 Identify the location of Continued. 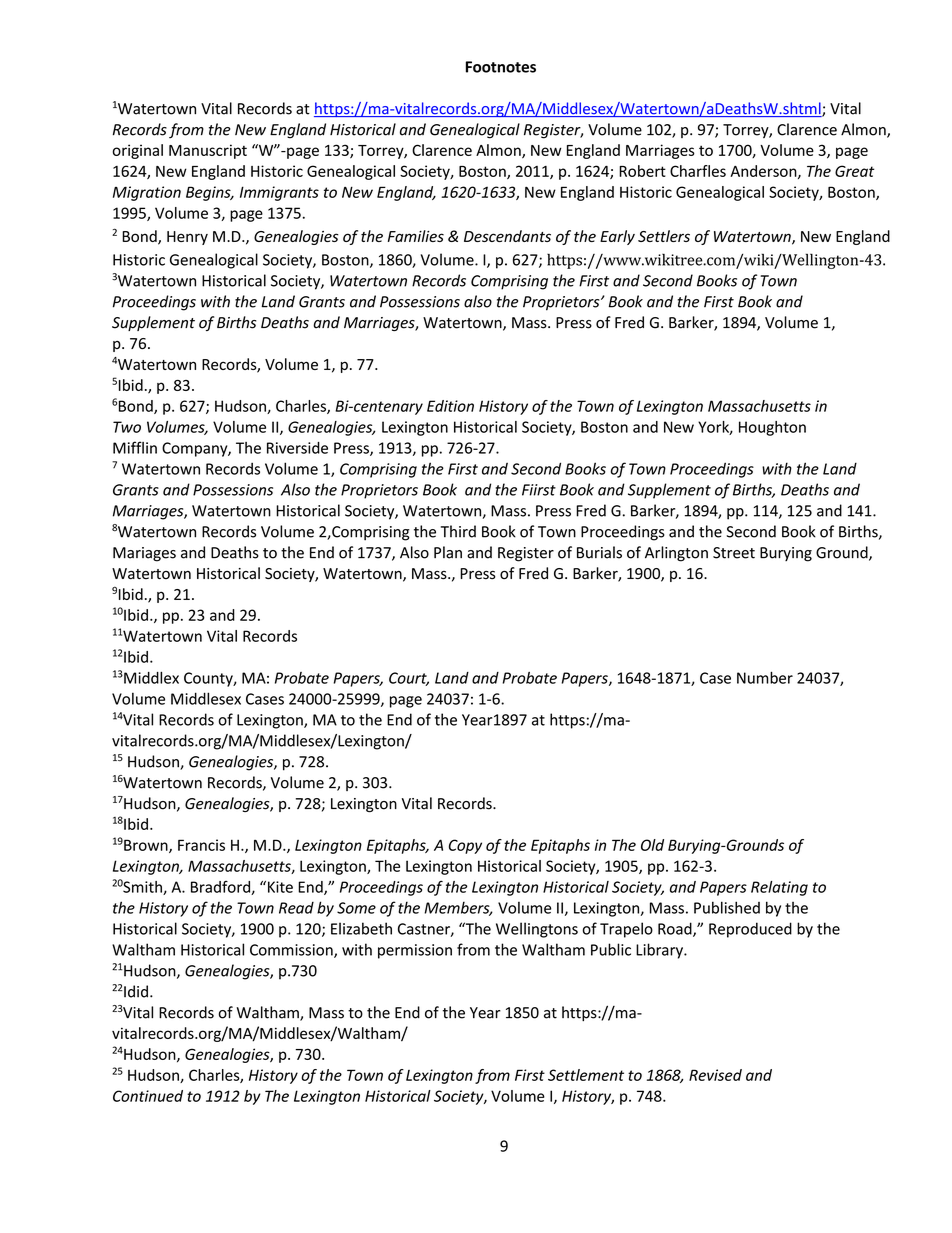
(148, 1096).
